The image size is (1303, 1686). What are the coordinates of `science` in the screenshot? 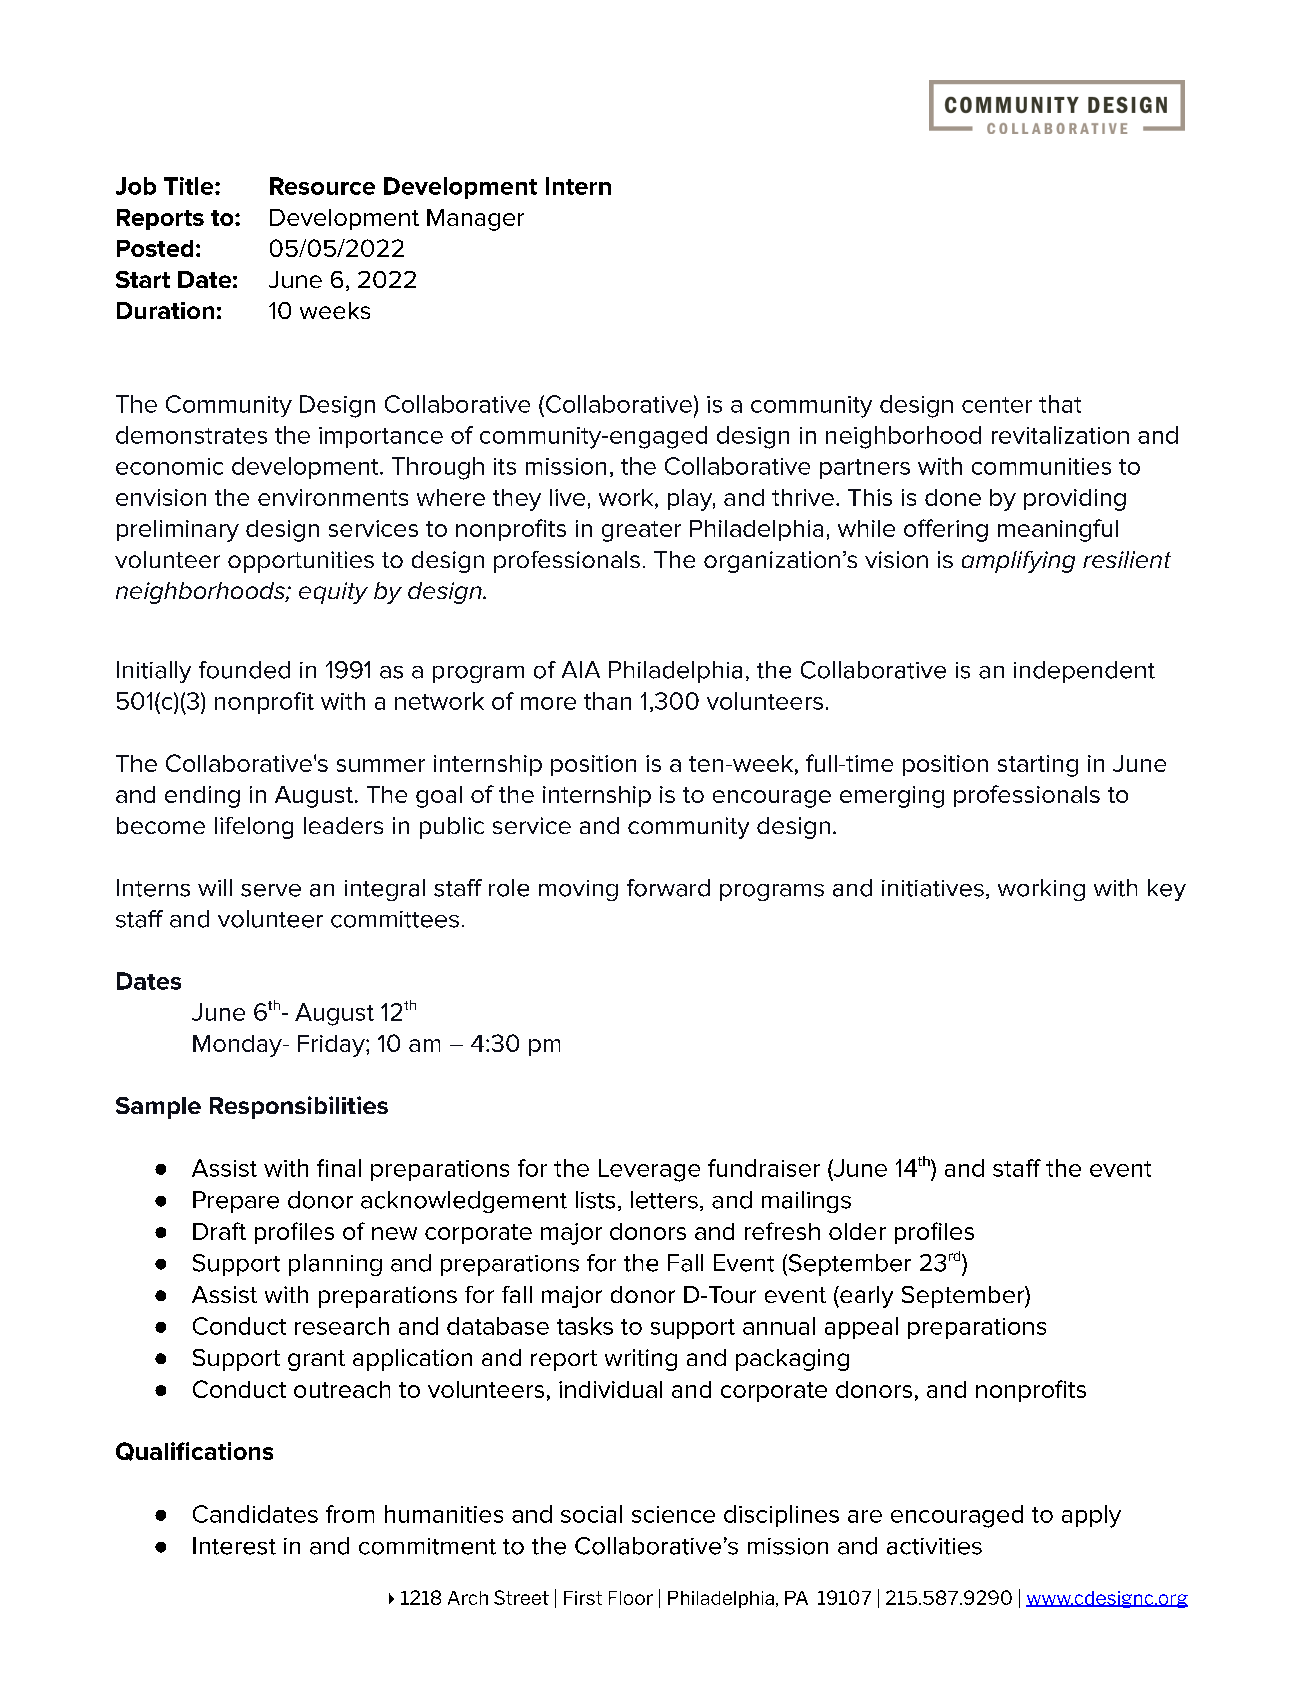 It's located at (673, 1514).
